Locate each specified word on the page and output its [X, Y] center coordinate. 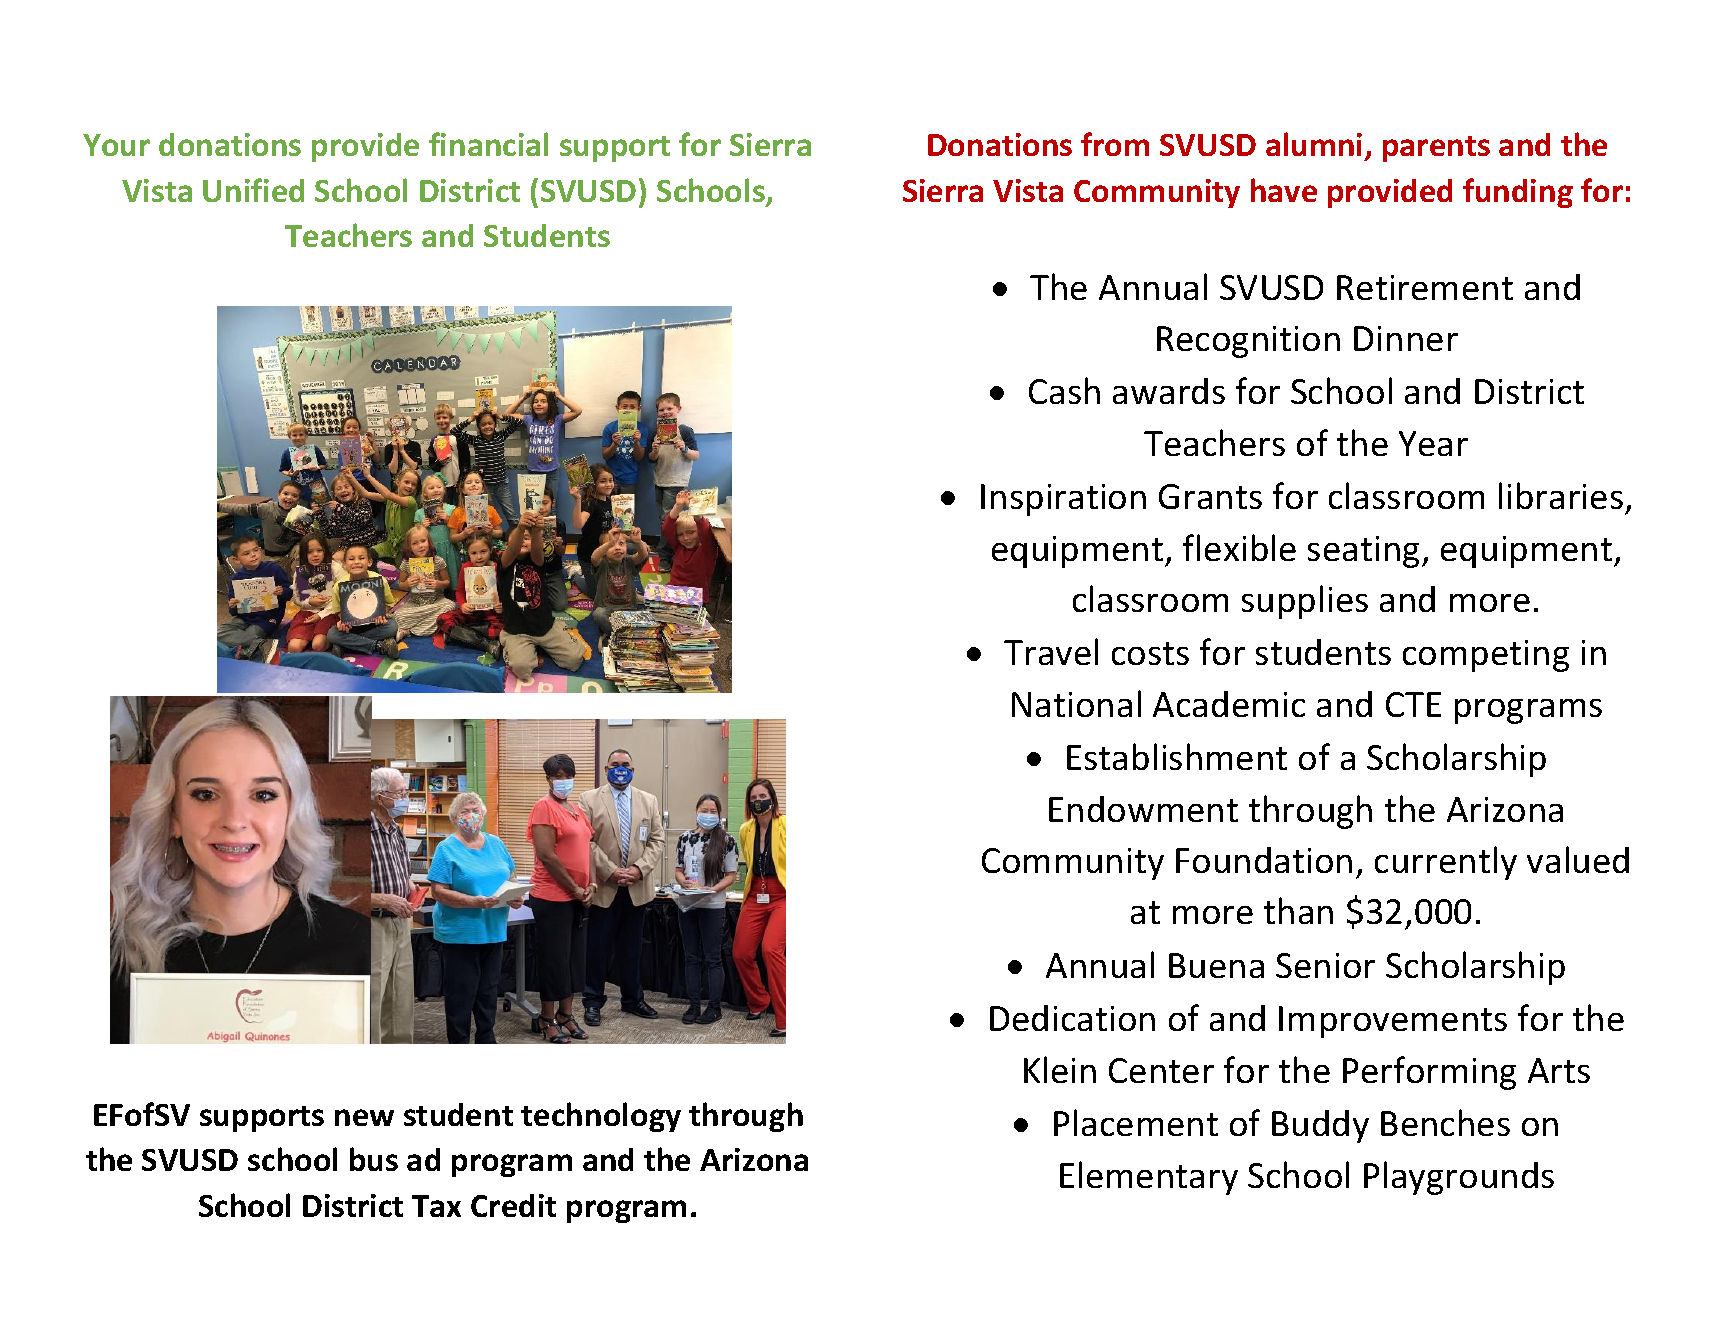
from [1115, 144]
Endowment [1143, 809]
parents [1436, 149]
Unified [253, 190]
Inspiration [1063, 500]
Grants [1210, 496]
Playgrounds [1459, 1178]
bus [374, 1159]
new [364, 1117]
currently [1446, 863]
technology [601, 1117]
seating [1363, 552]
